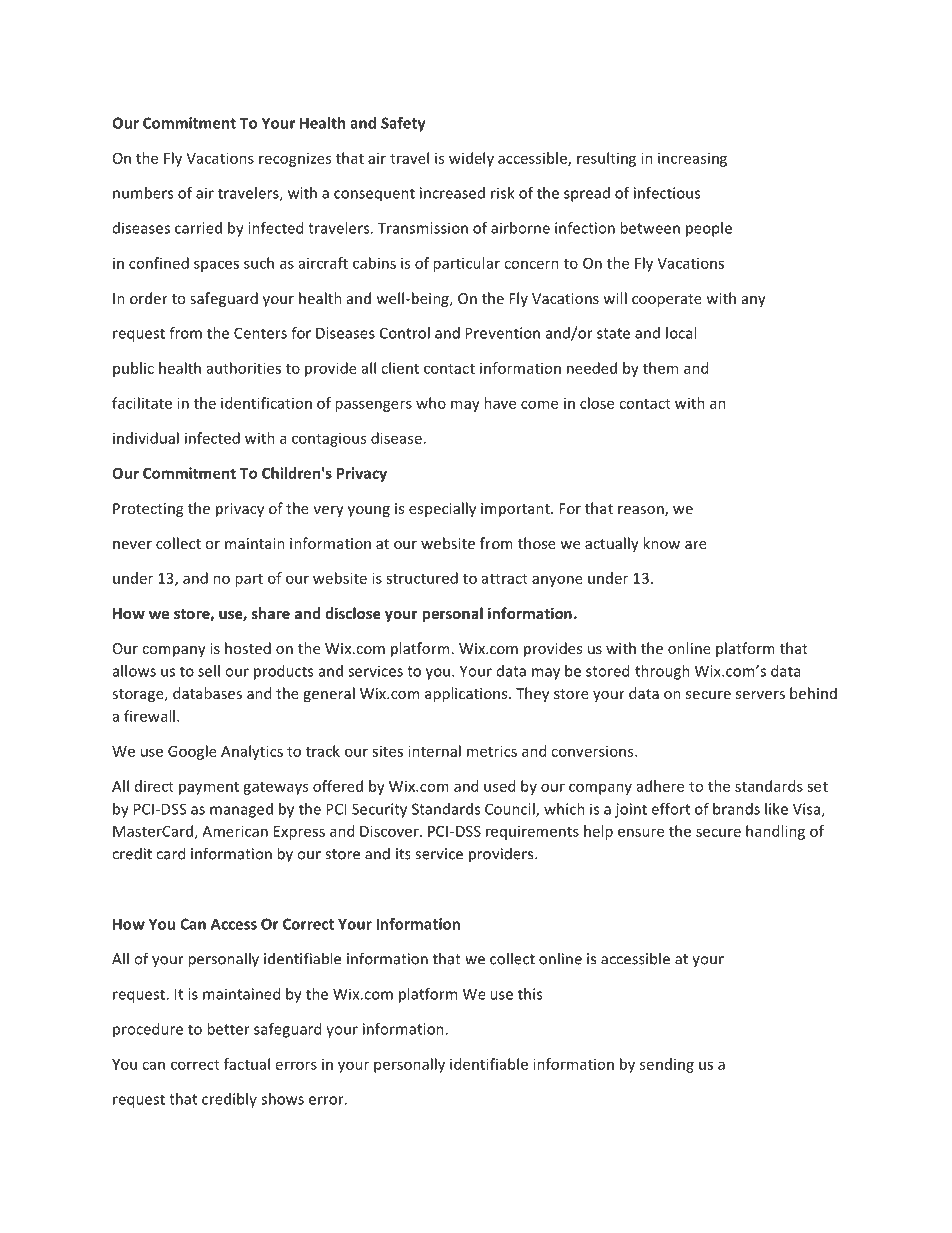 The height and width of the page is (1233, 952). What do you see at coordinates (500, 403) in the page?
I see `have` at bounding box center [500, 403].
